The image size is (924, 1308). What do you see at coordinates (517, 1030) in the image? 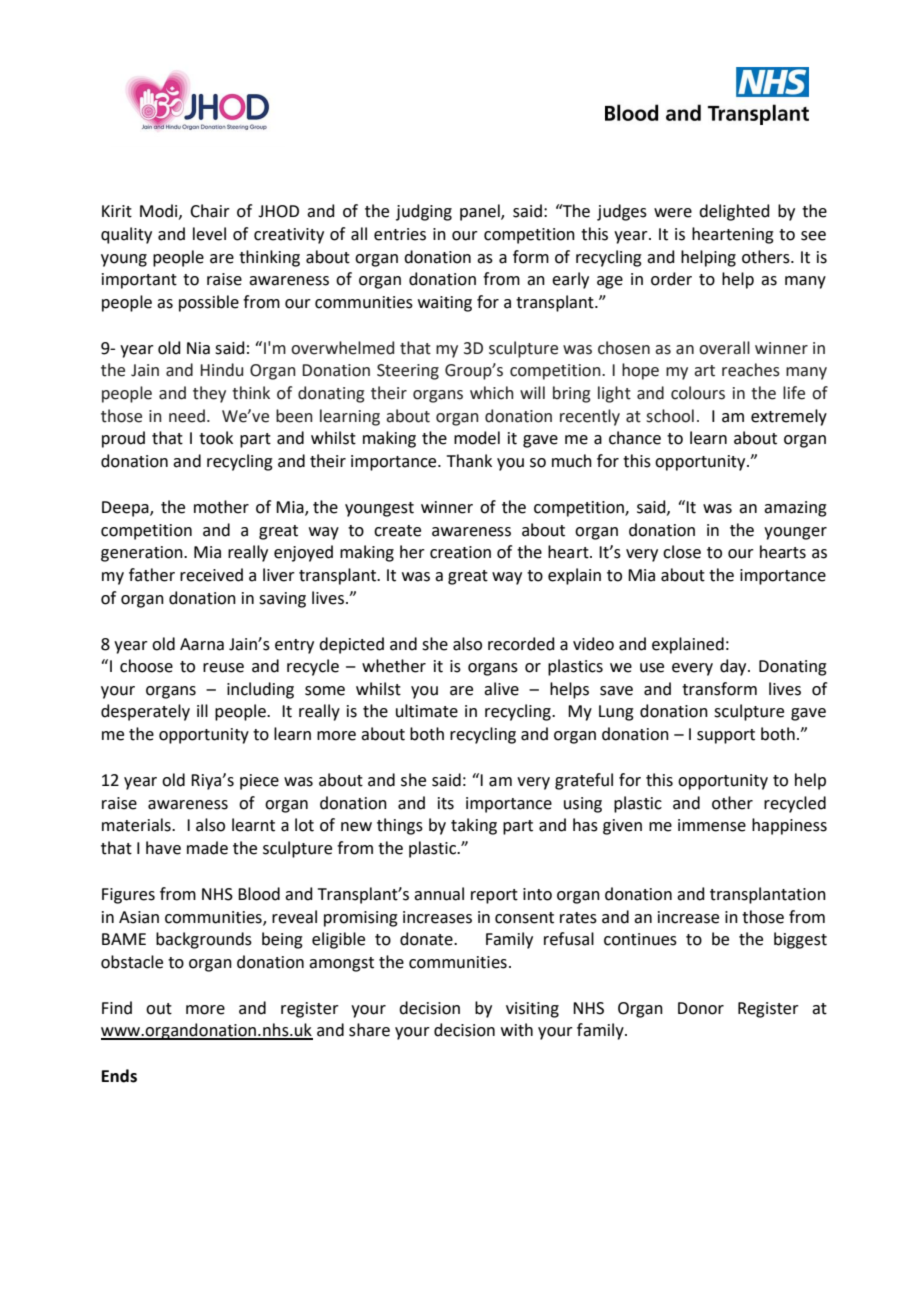
I see `with` at bounding box center [517, 1030].
